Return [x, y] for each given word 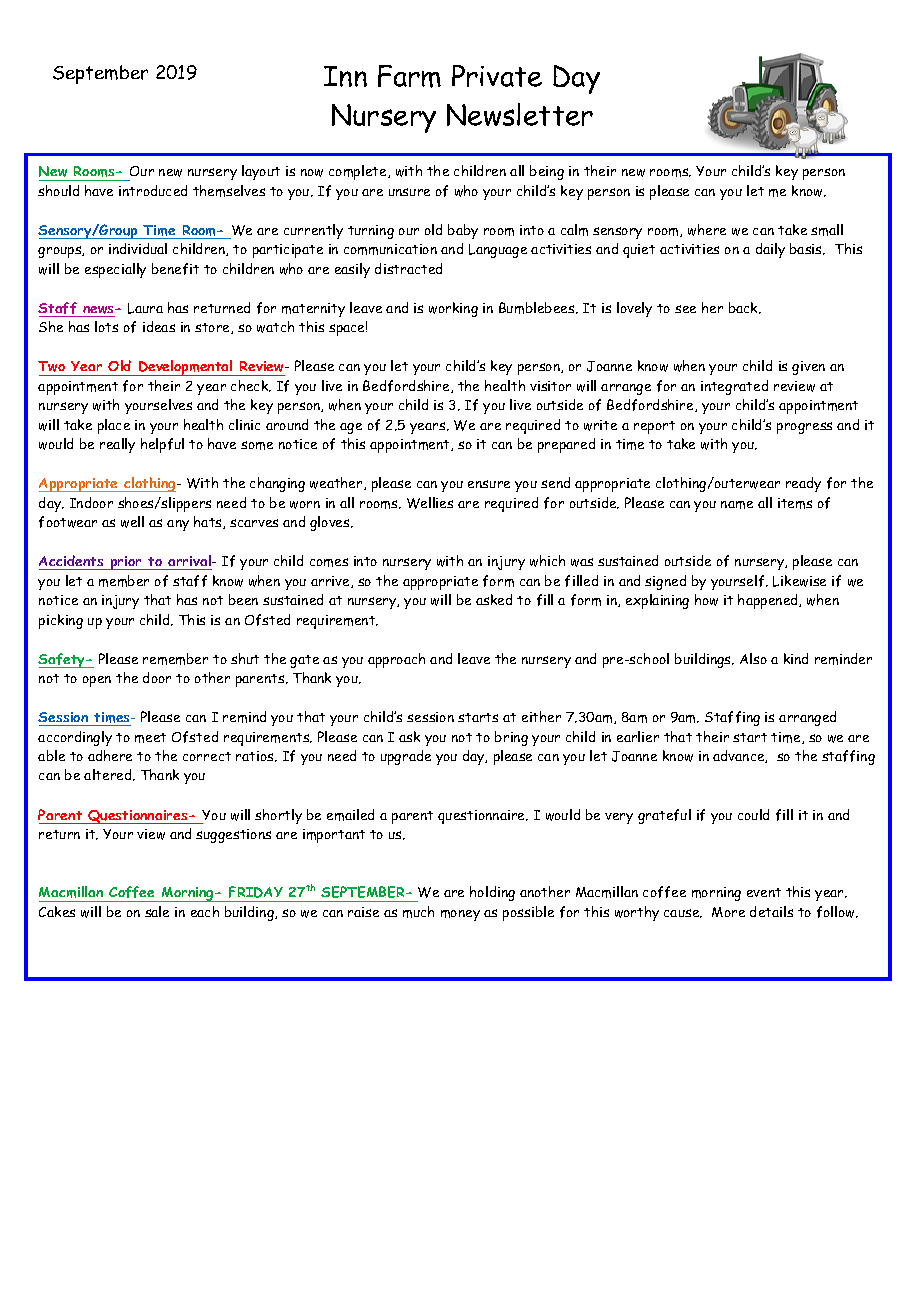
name [737, 505]
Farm [409, 76]
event [764, 892]
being [547, 172]
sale [157, 911]
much [418, 912]
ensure [489, 484]
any [178, 525]
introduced [153, 190]
